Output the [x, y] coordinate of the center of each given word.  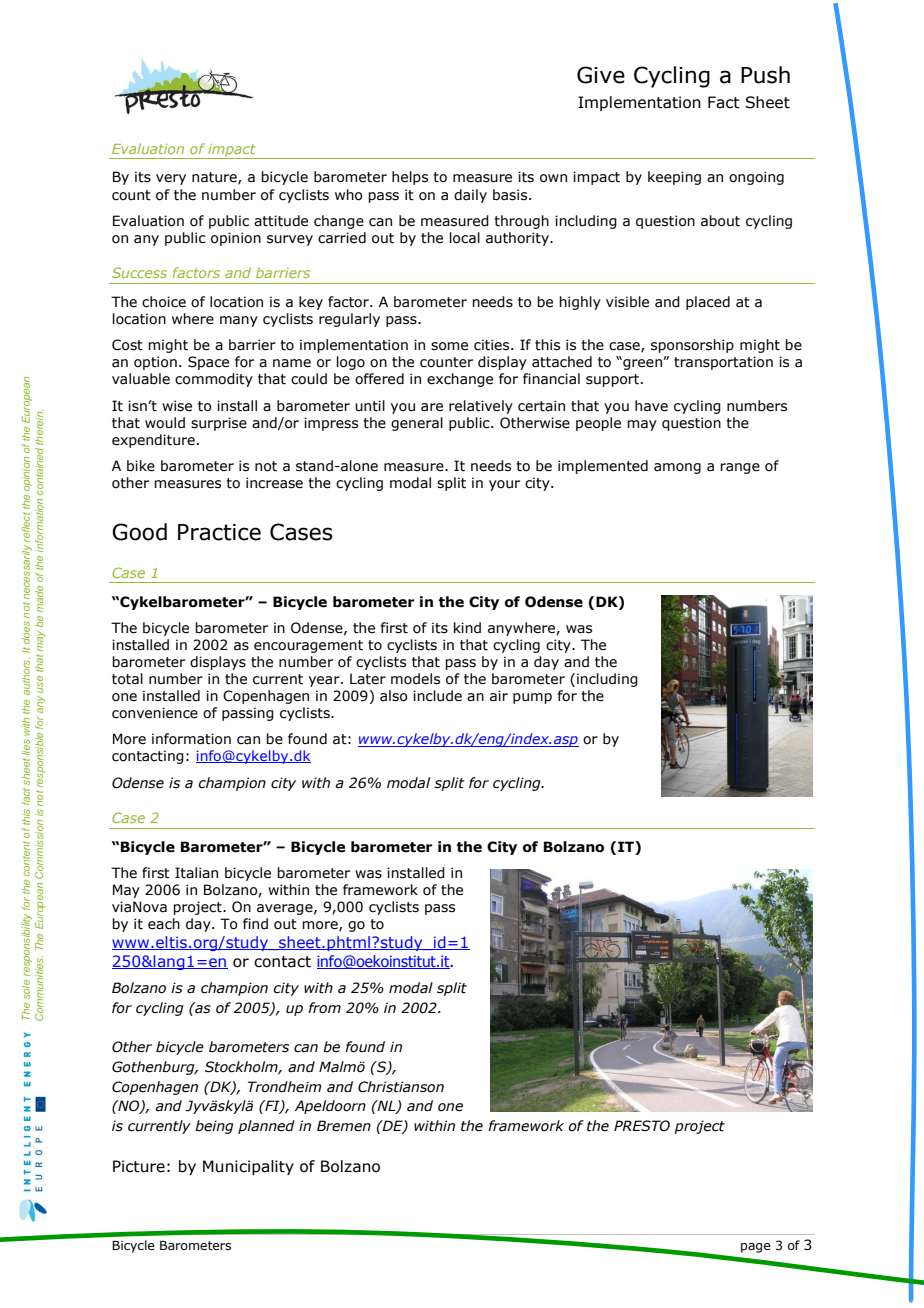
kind [467, 627]
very [171, 179]
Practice [219, 532]
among [677, 468]
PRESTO [642, 1126]
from [324, 1008]
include [437, 696]
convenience [155, 713]
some [449, 346]
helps [410, 178]
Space [208, 363]
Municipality [248, 1167]
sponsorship [692, 346]
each [164, 924]
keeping [674, 178]
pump [532, 698]
